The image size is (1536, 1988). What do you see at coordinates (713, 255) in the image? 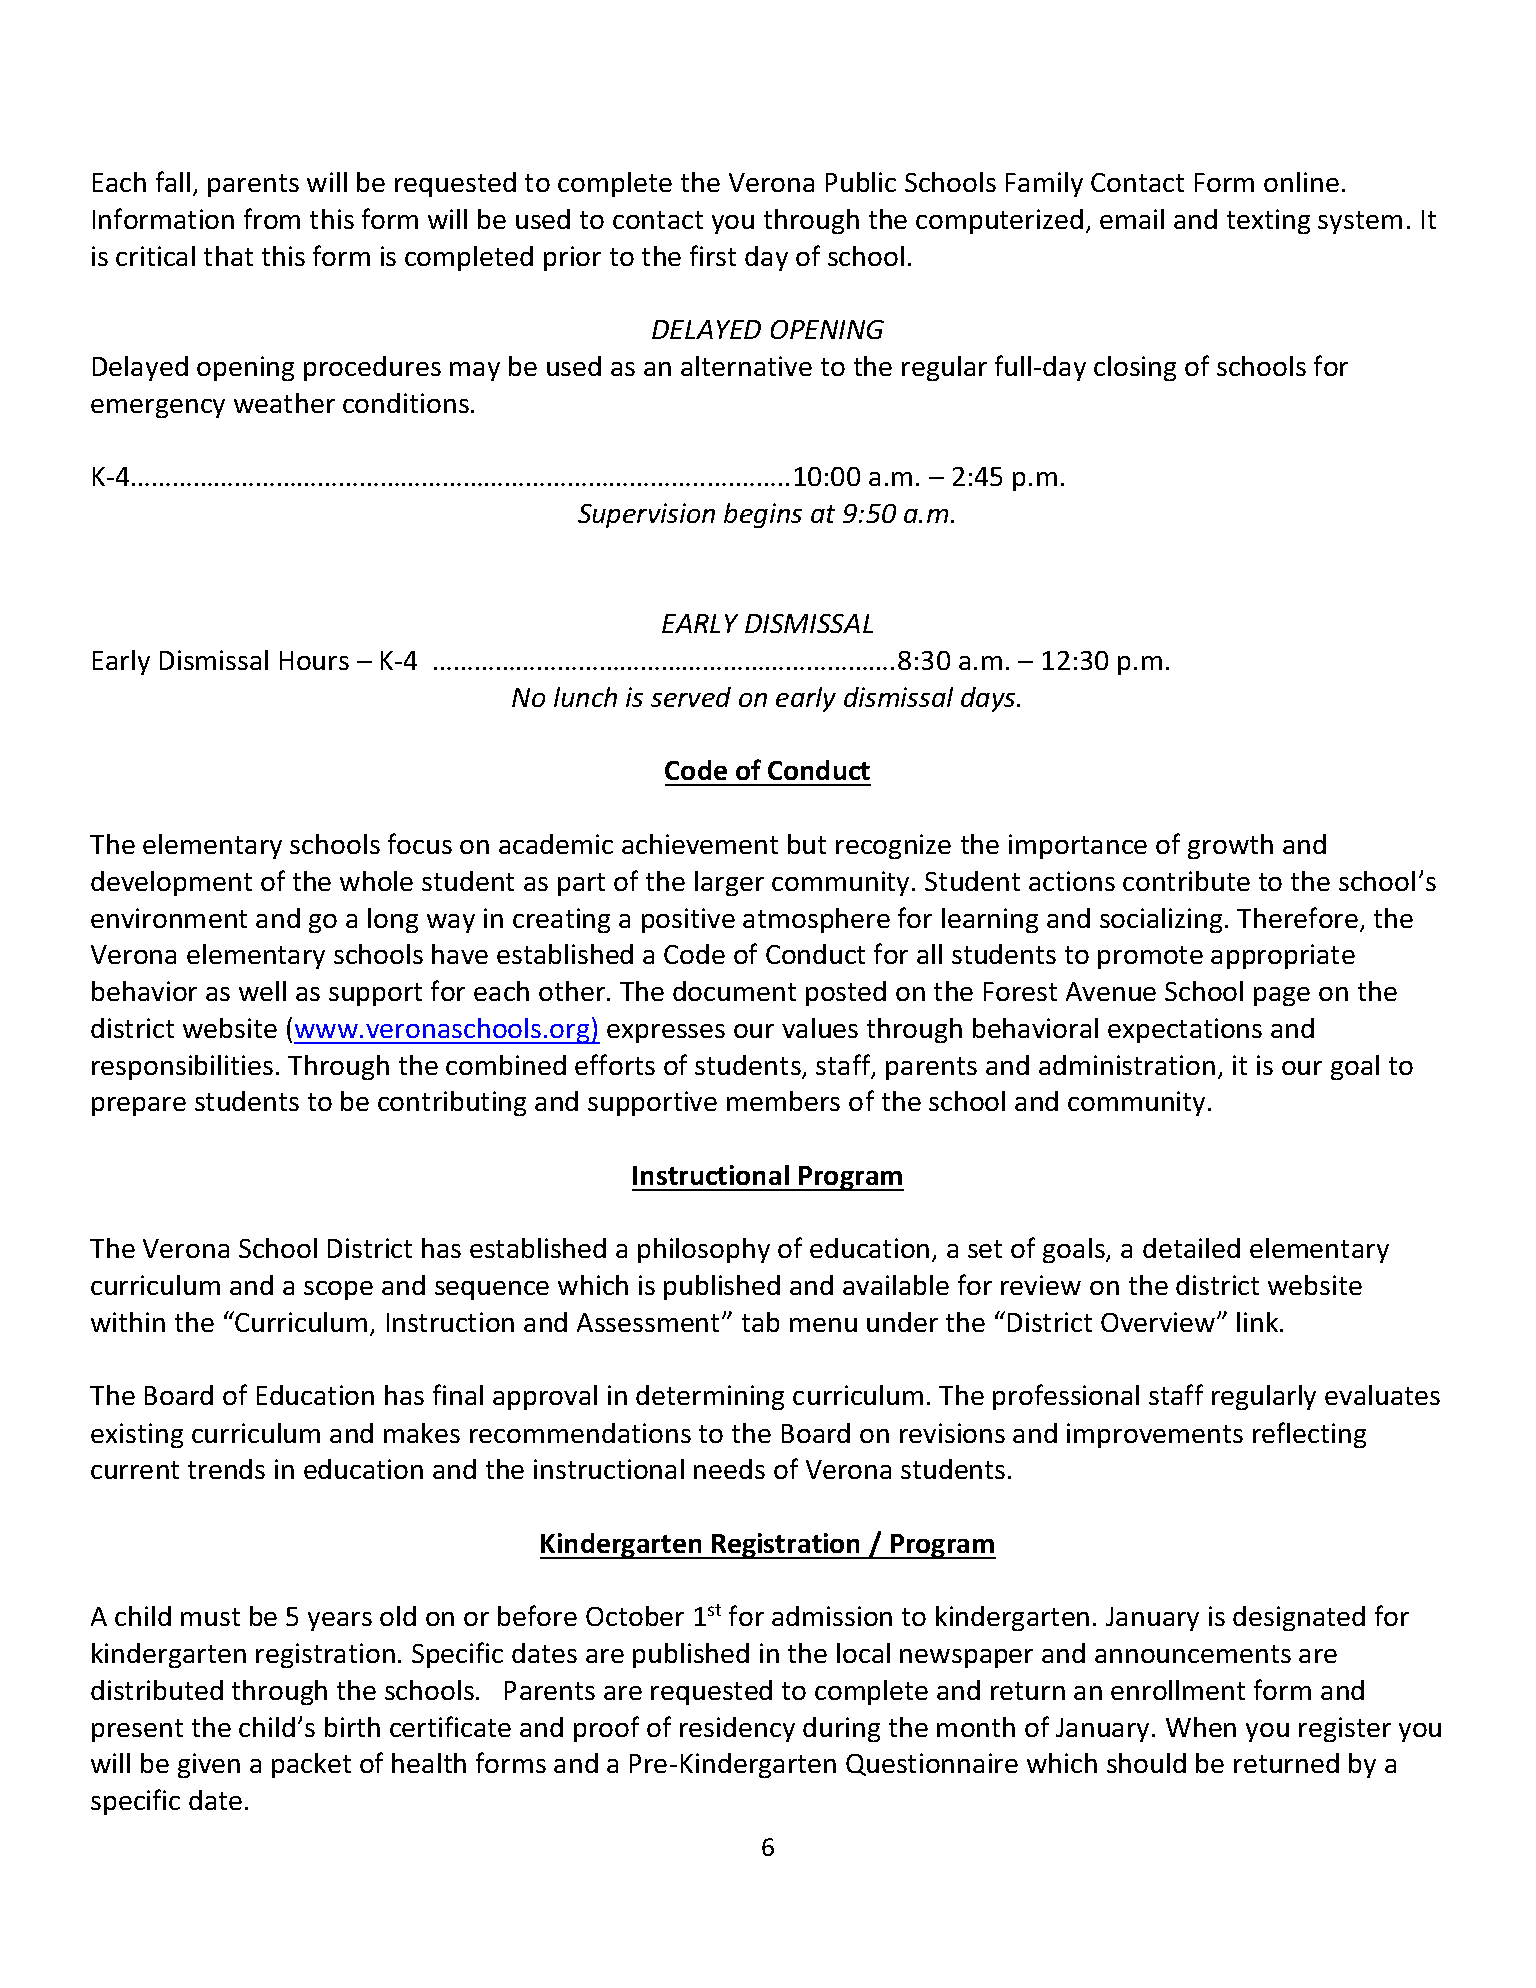
I see `first` at bounding box center [713, 255].
